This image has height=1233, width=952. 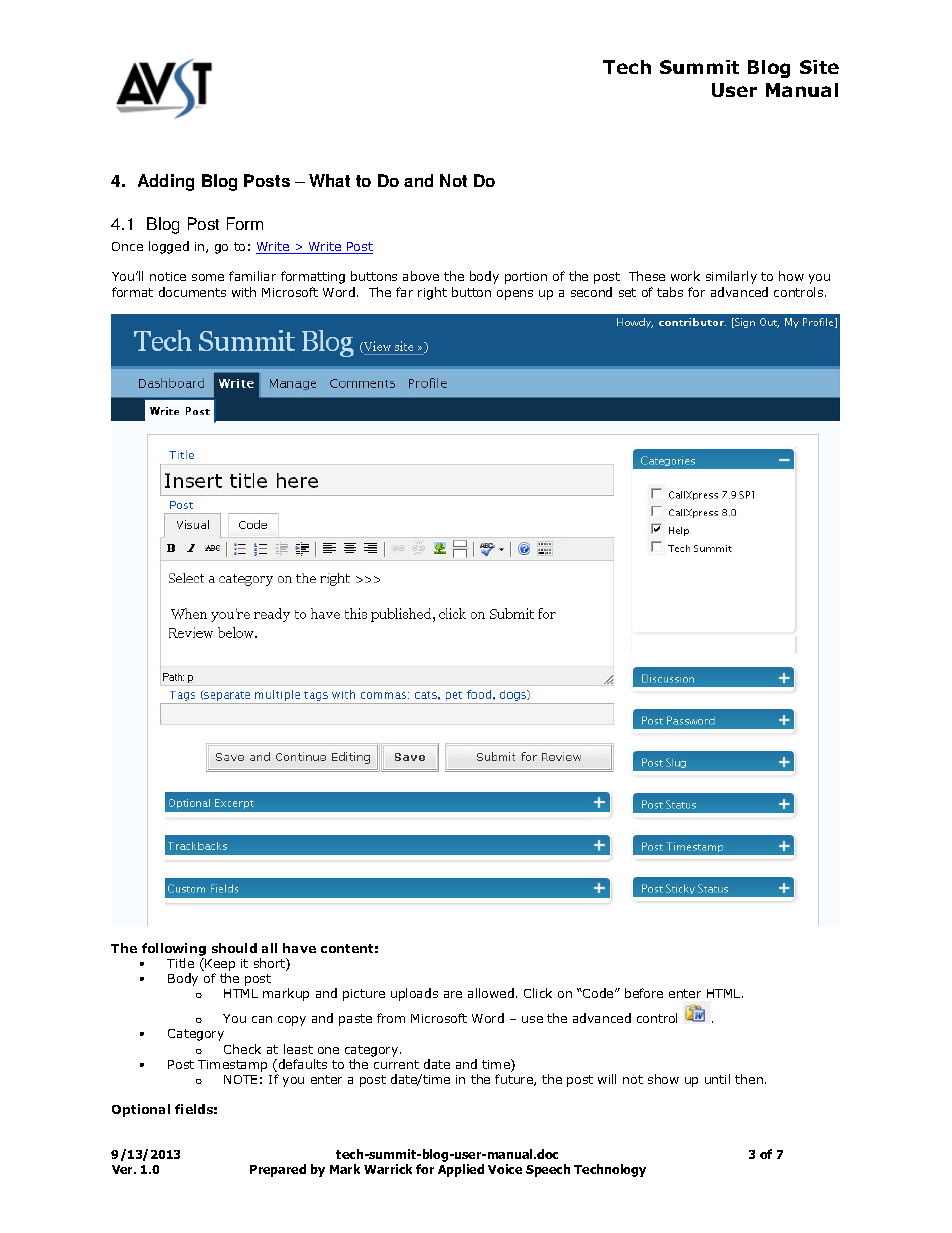 What do you see at coordinates (192, 292) in the image?
I see `documents` at bounding box center [192, 292].
